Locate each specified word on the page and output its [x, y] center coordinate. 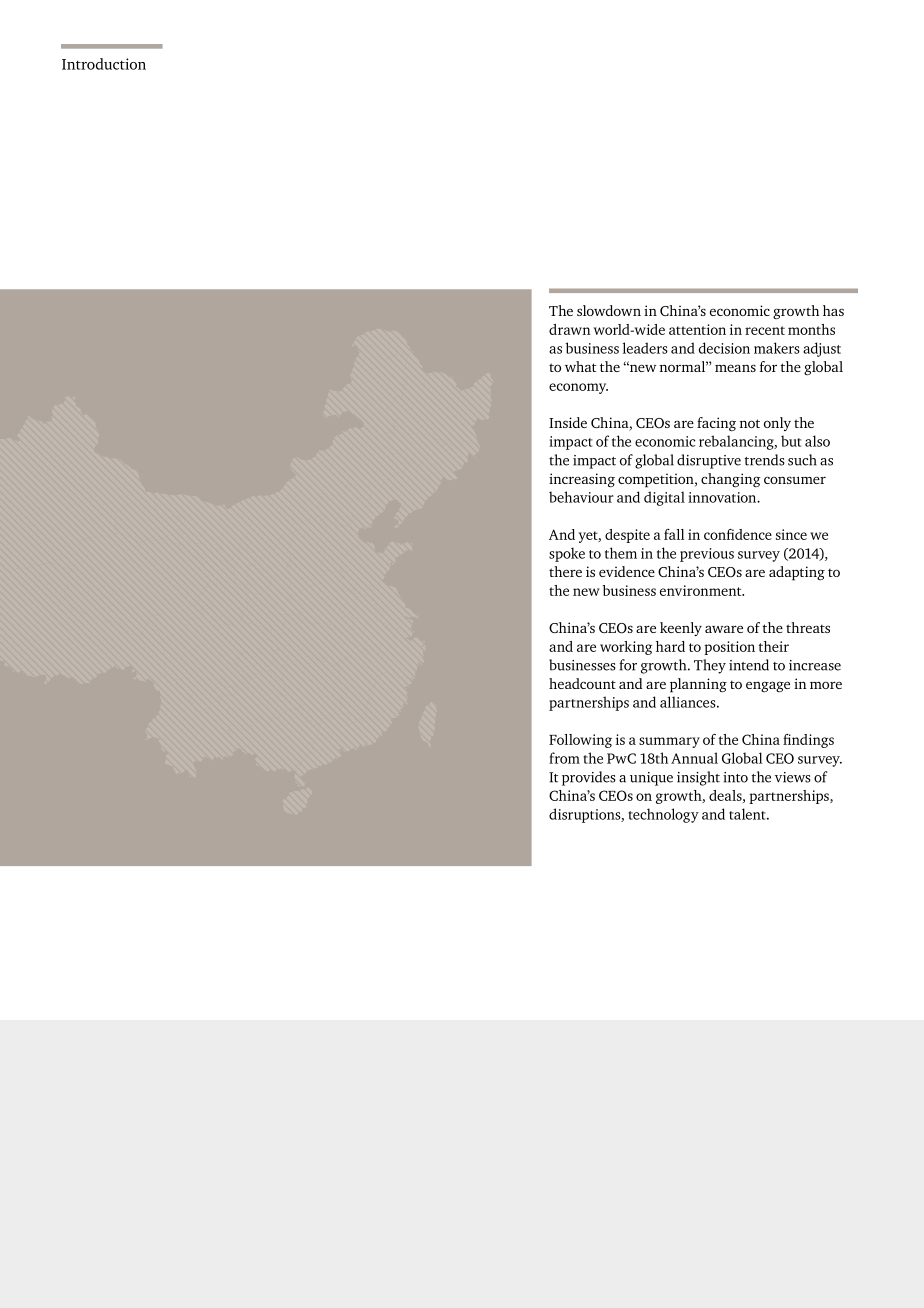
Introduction [104, 64]
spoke [567, 554]
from [564, 758]
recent [765, 330]
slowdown [609, 310]
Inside [568, 422]
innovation [723, 497]
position [729, 648]
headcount [582, 683]
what [580, 366]
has [833, 310]
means [735, 368]
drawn [570, 329]
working [626, 648]
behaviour [581, 497]
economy [578, 388]
